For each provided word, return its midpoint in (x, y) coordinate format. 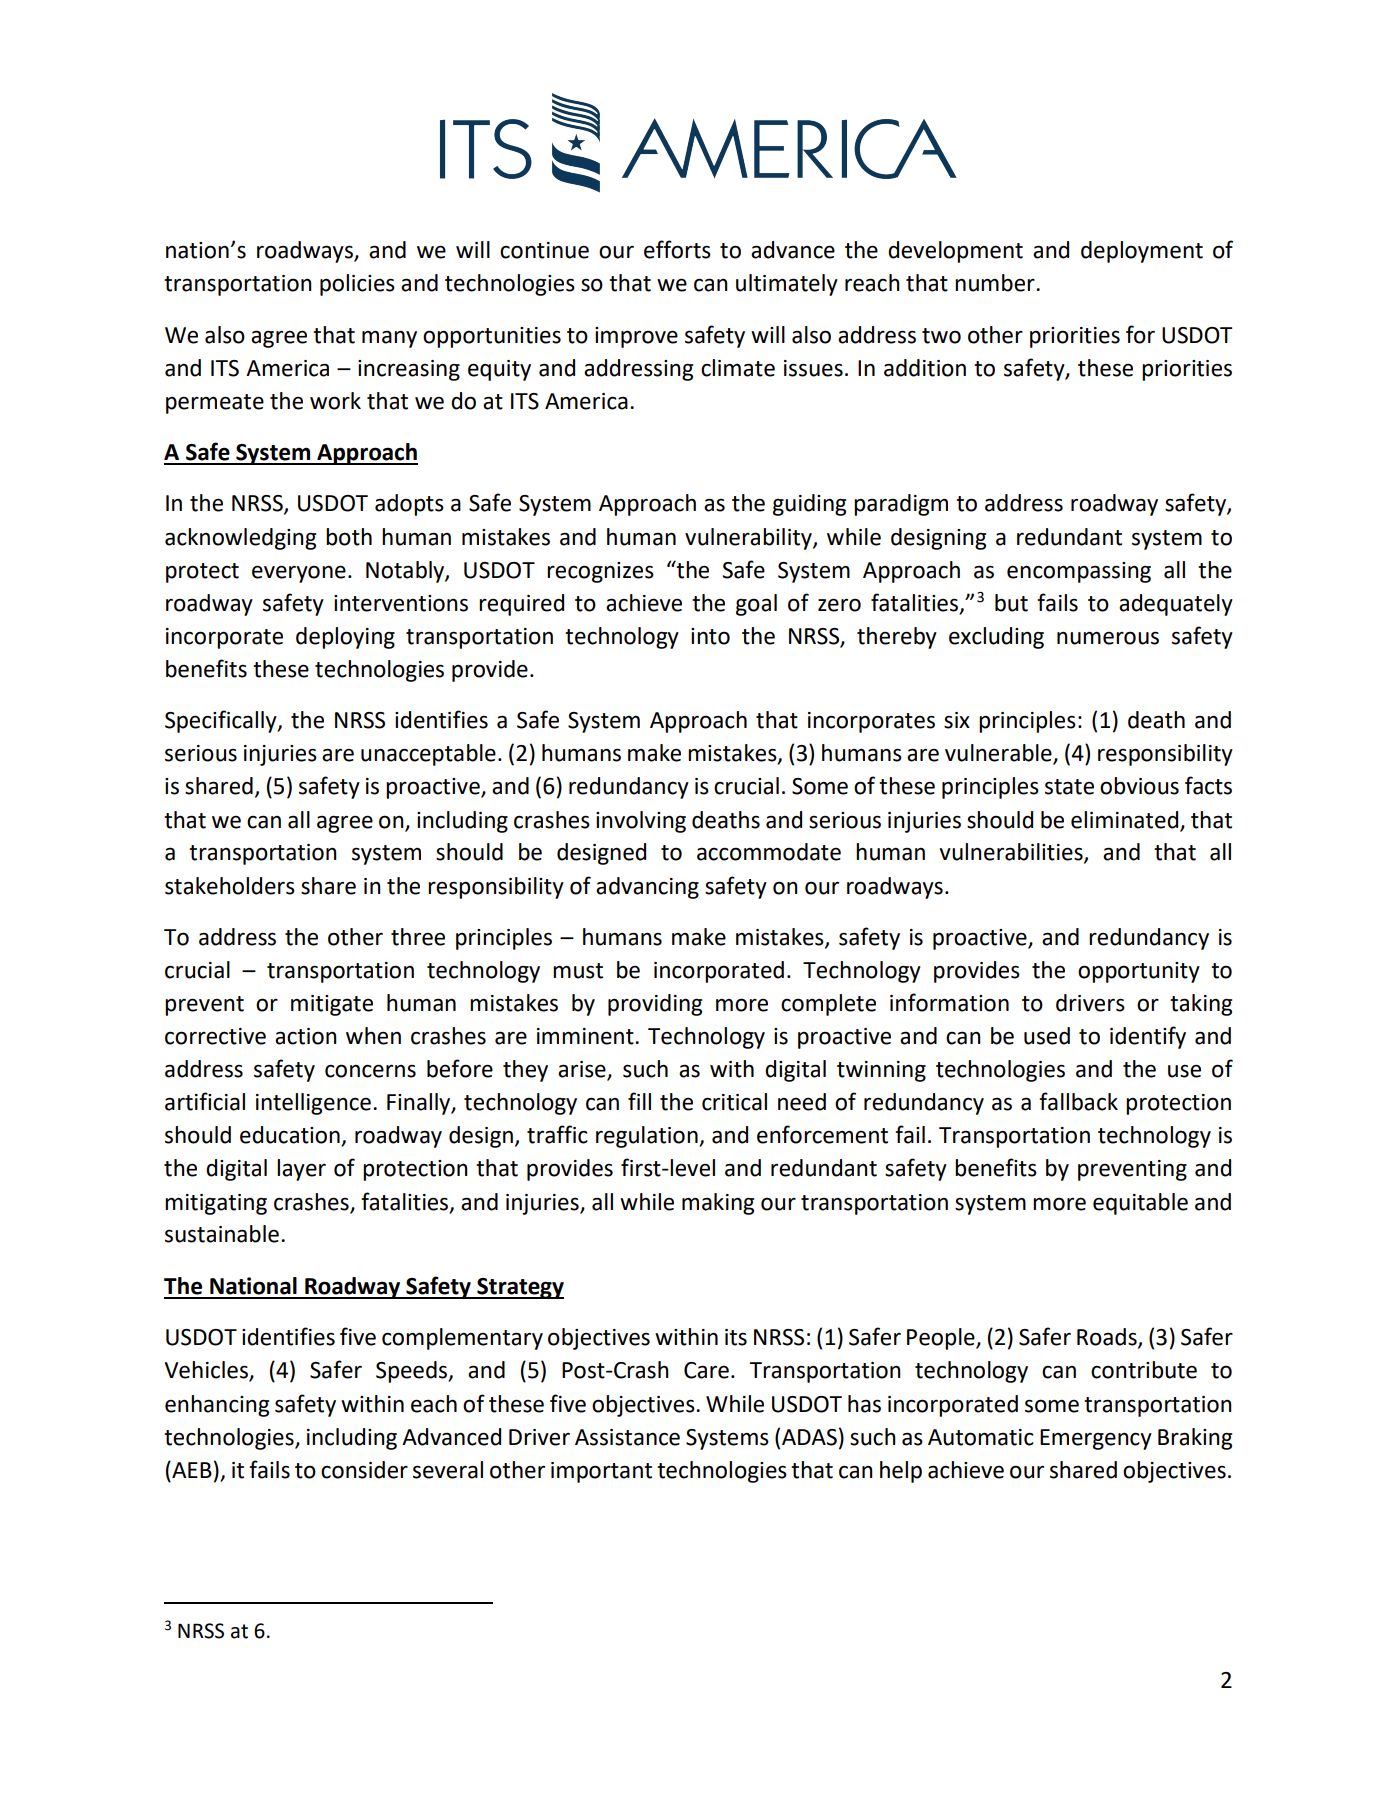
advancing (647, 888)
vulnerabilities (1012, 853)
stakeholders (230, 886)
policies (357, 285)
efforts (677, 249)
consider (364, 1470)
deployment (1142, 252)
